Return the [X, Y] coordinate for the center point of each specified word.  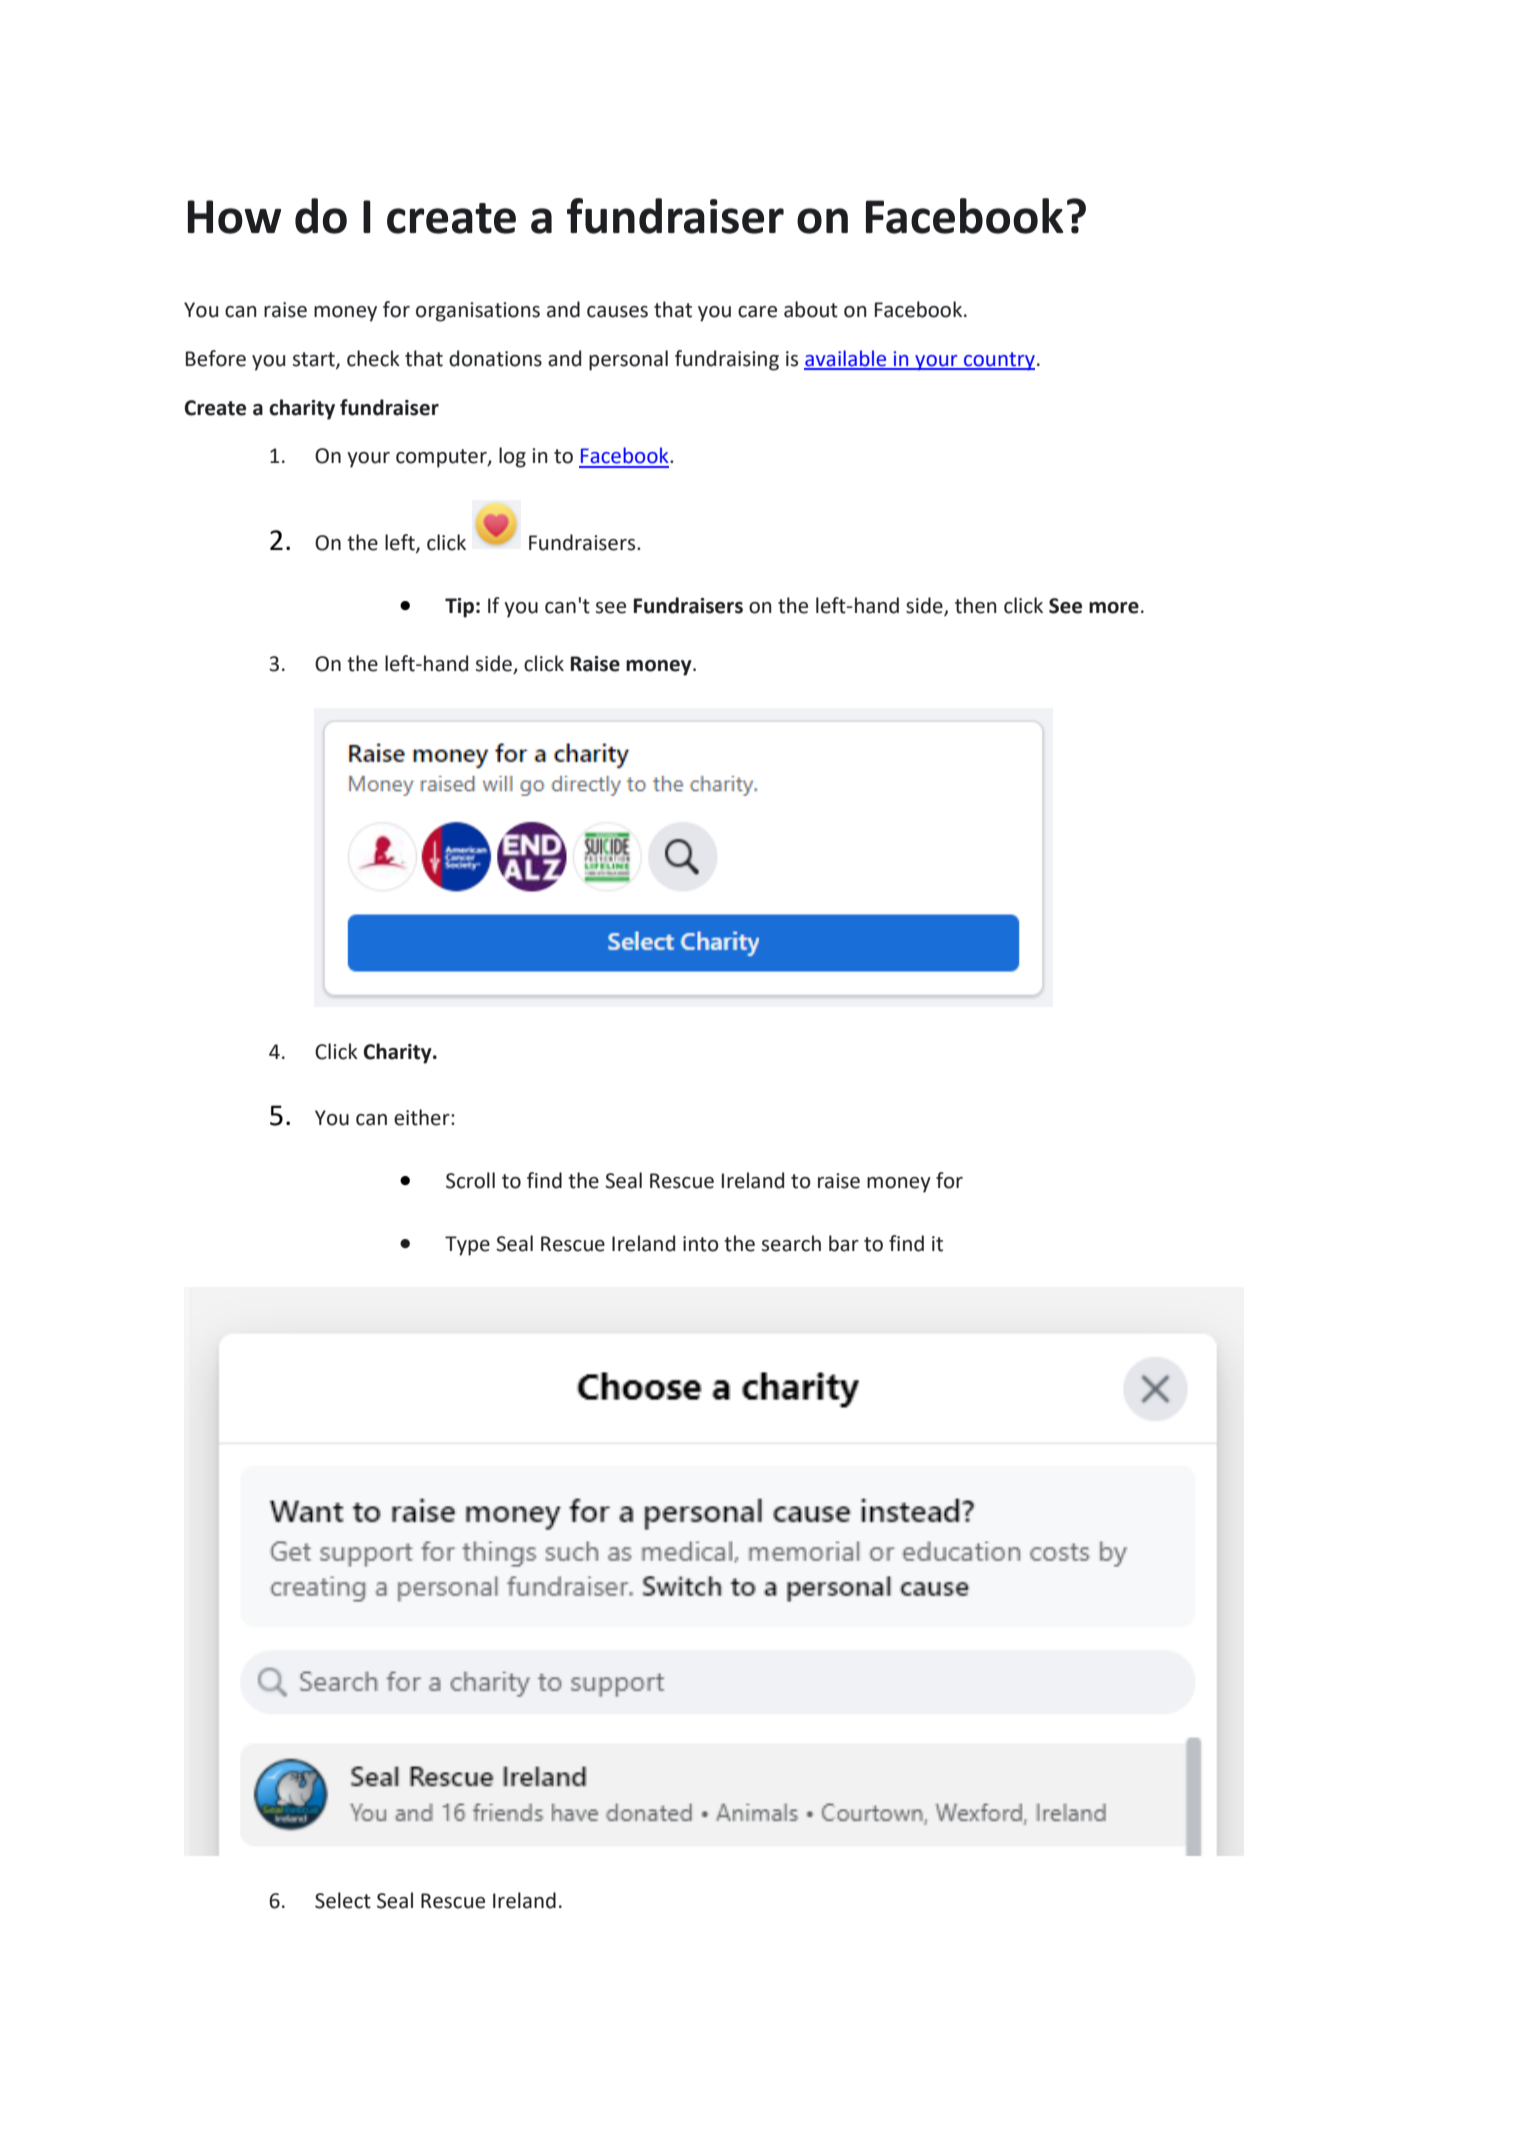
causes [617, 312]
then [976, 605]
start [315, 360]
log [512, 457]
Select [343, 1900]
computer [442, 458]
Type [467, 1246]
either [423, 1117]
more [1114, 608]
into [701, 1244]
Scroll [470, 1180]
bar [844, 1243]
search [791, 1243]
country [998, 361]
